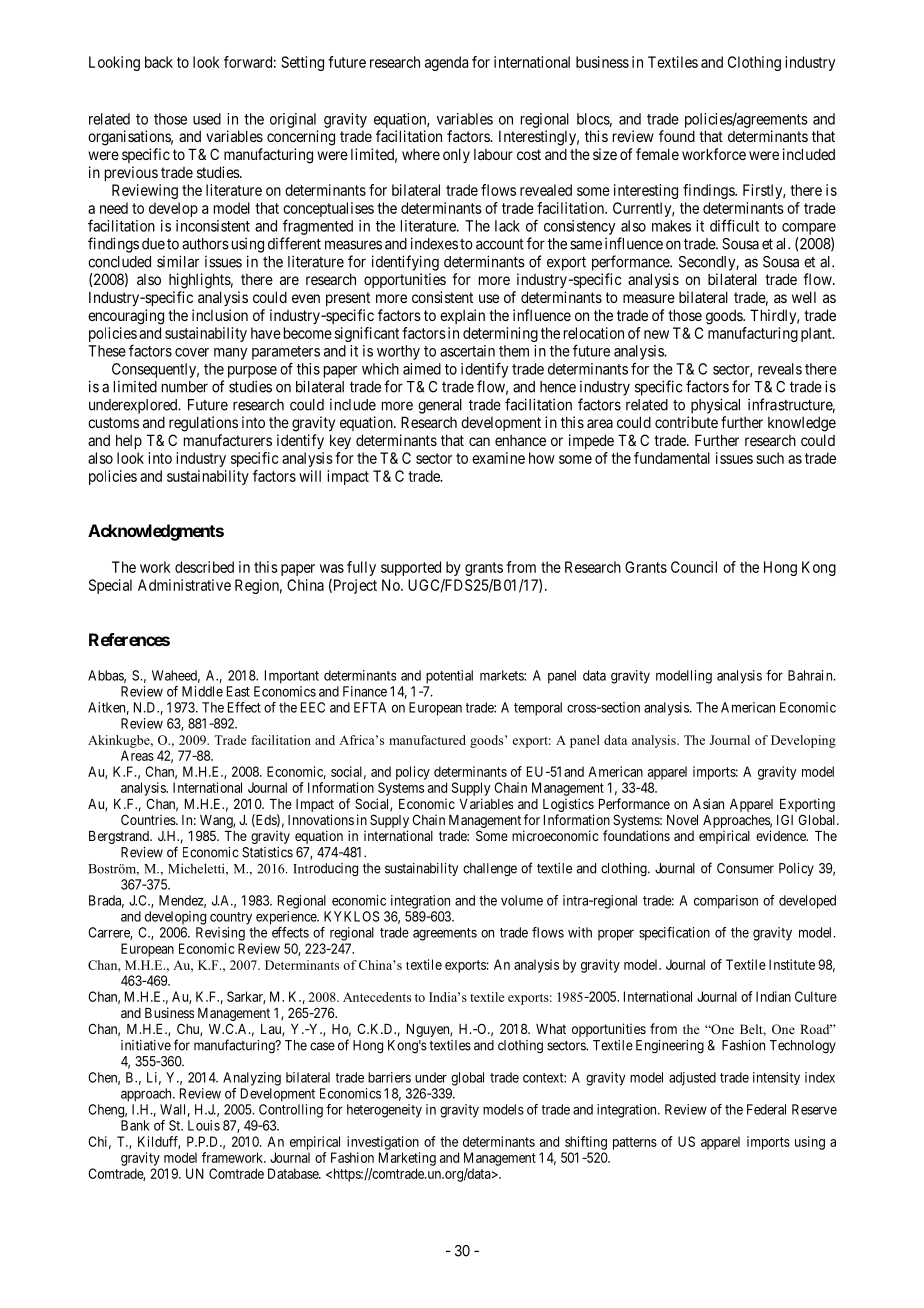 The image size is (924, 1308). Describe the element at coordinates (446, 63) in the document. I see `agenda` at that location.
